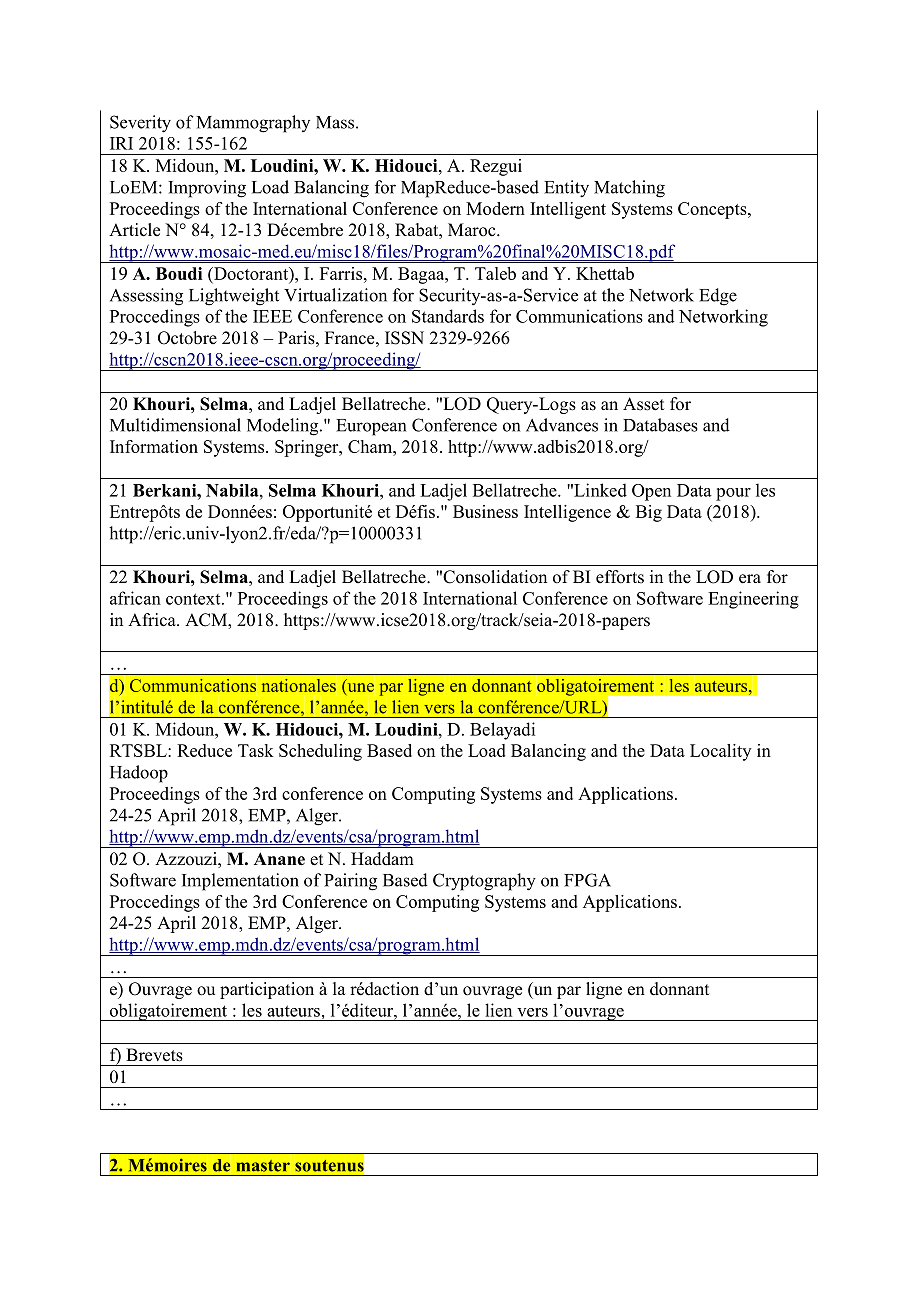 Image resolution: width=924 pixels, height=1308 pixels. Describe the element at coordinates (139, 774) in the page. I see `Hadoop` at that location.
